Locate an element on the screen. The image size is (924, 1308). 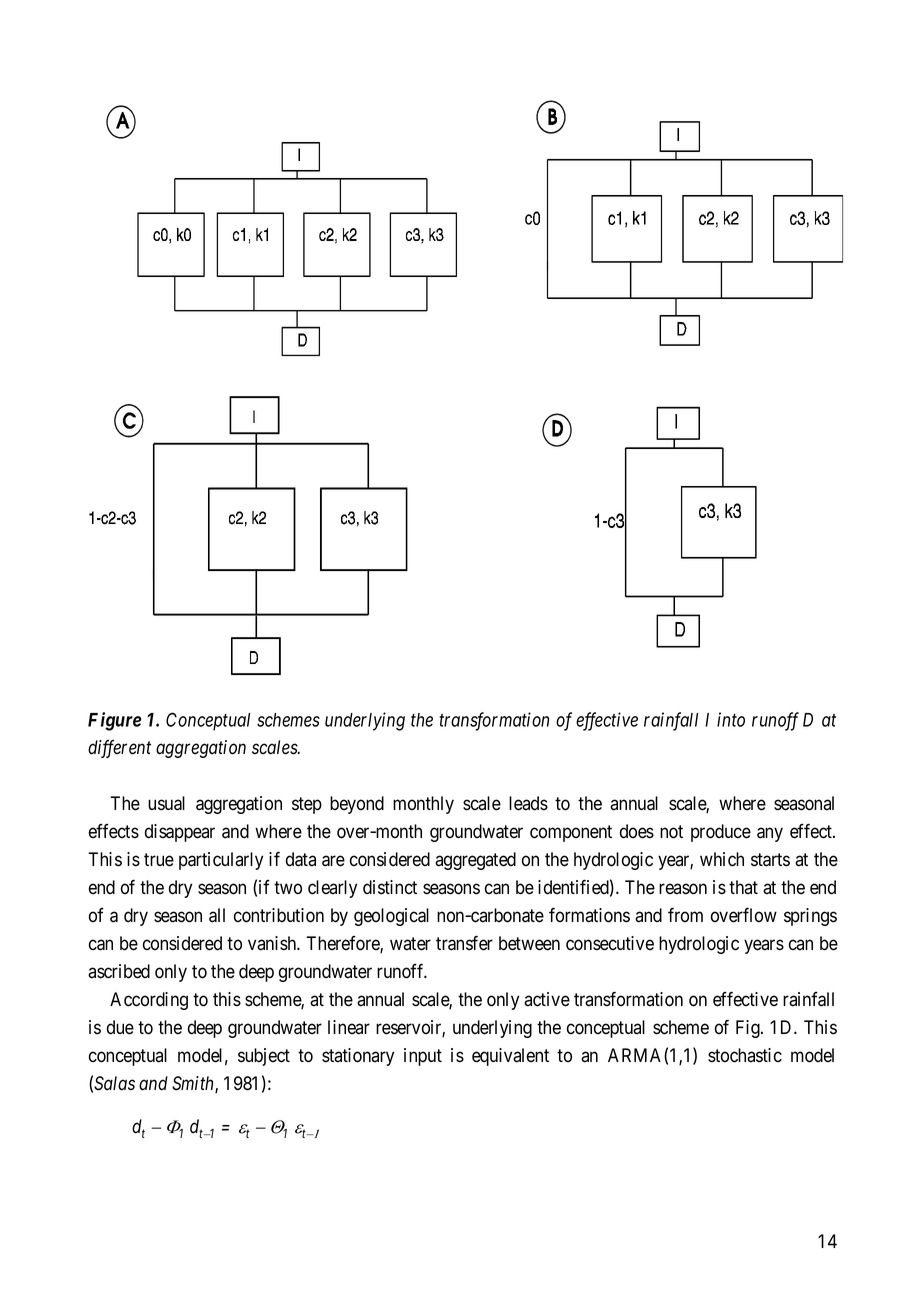
leads is located at coordinates (528, 803).
